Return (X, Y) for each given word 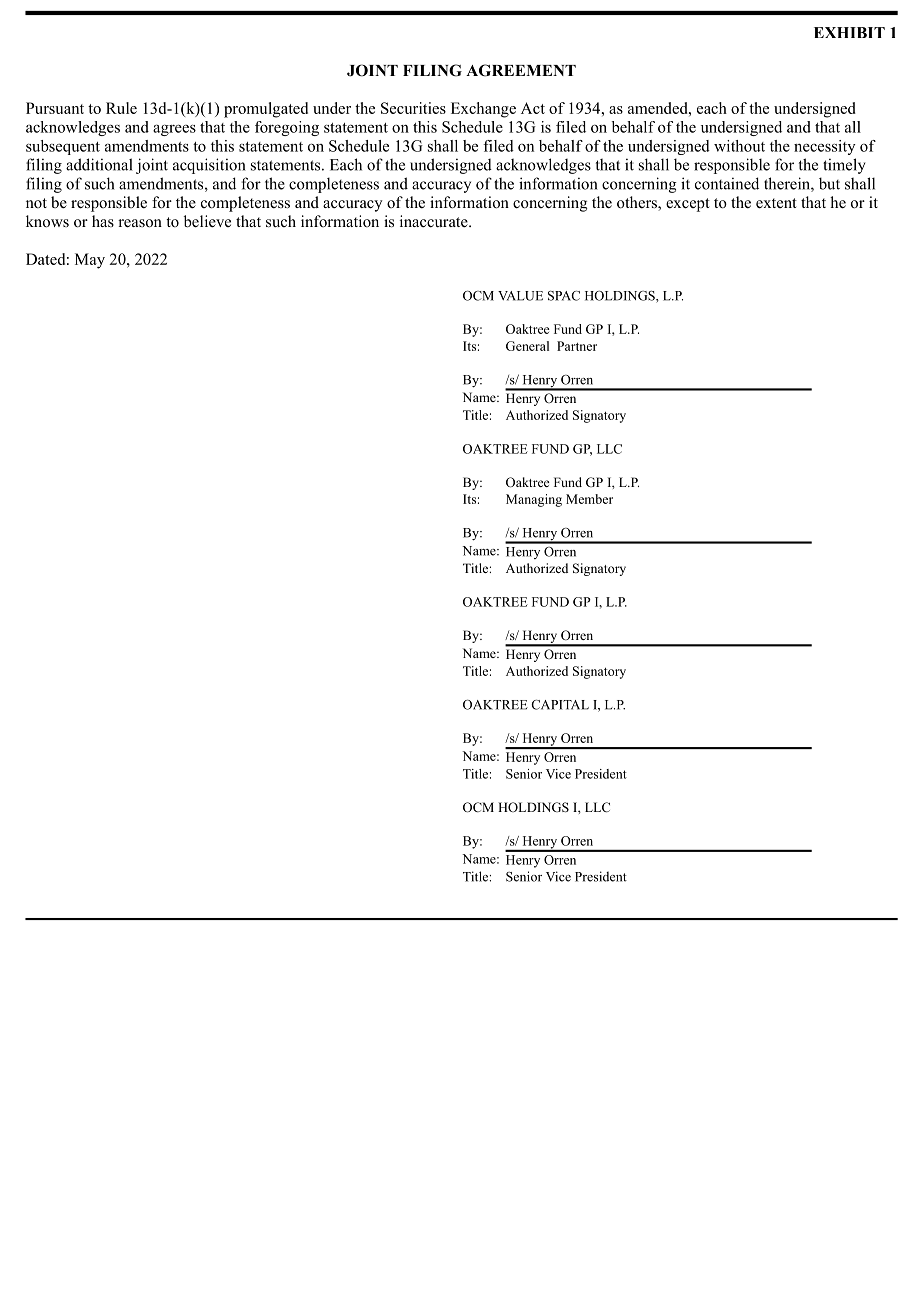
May (90, 261)
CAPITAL (560, 705)
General (527, 346)
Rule (121, 108)
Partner (577, 346)
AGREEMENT (521, 70)
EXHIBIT (849, 32)
